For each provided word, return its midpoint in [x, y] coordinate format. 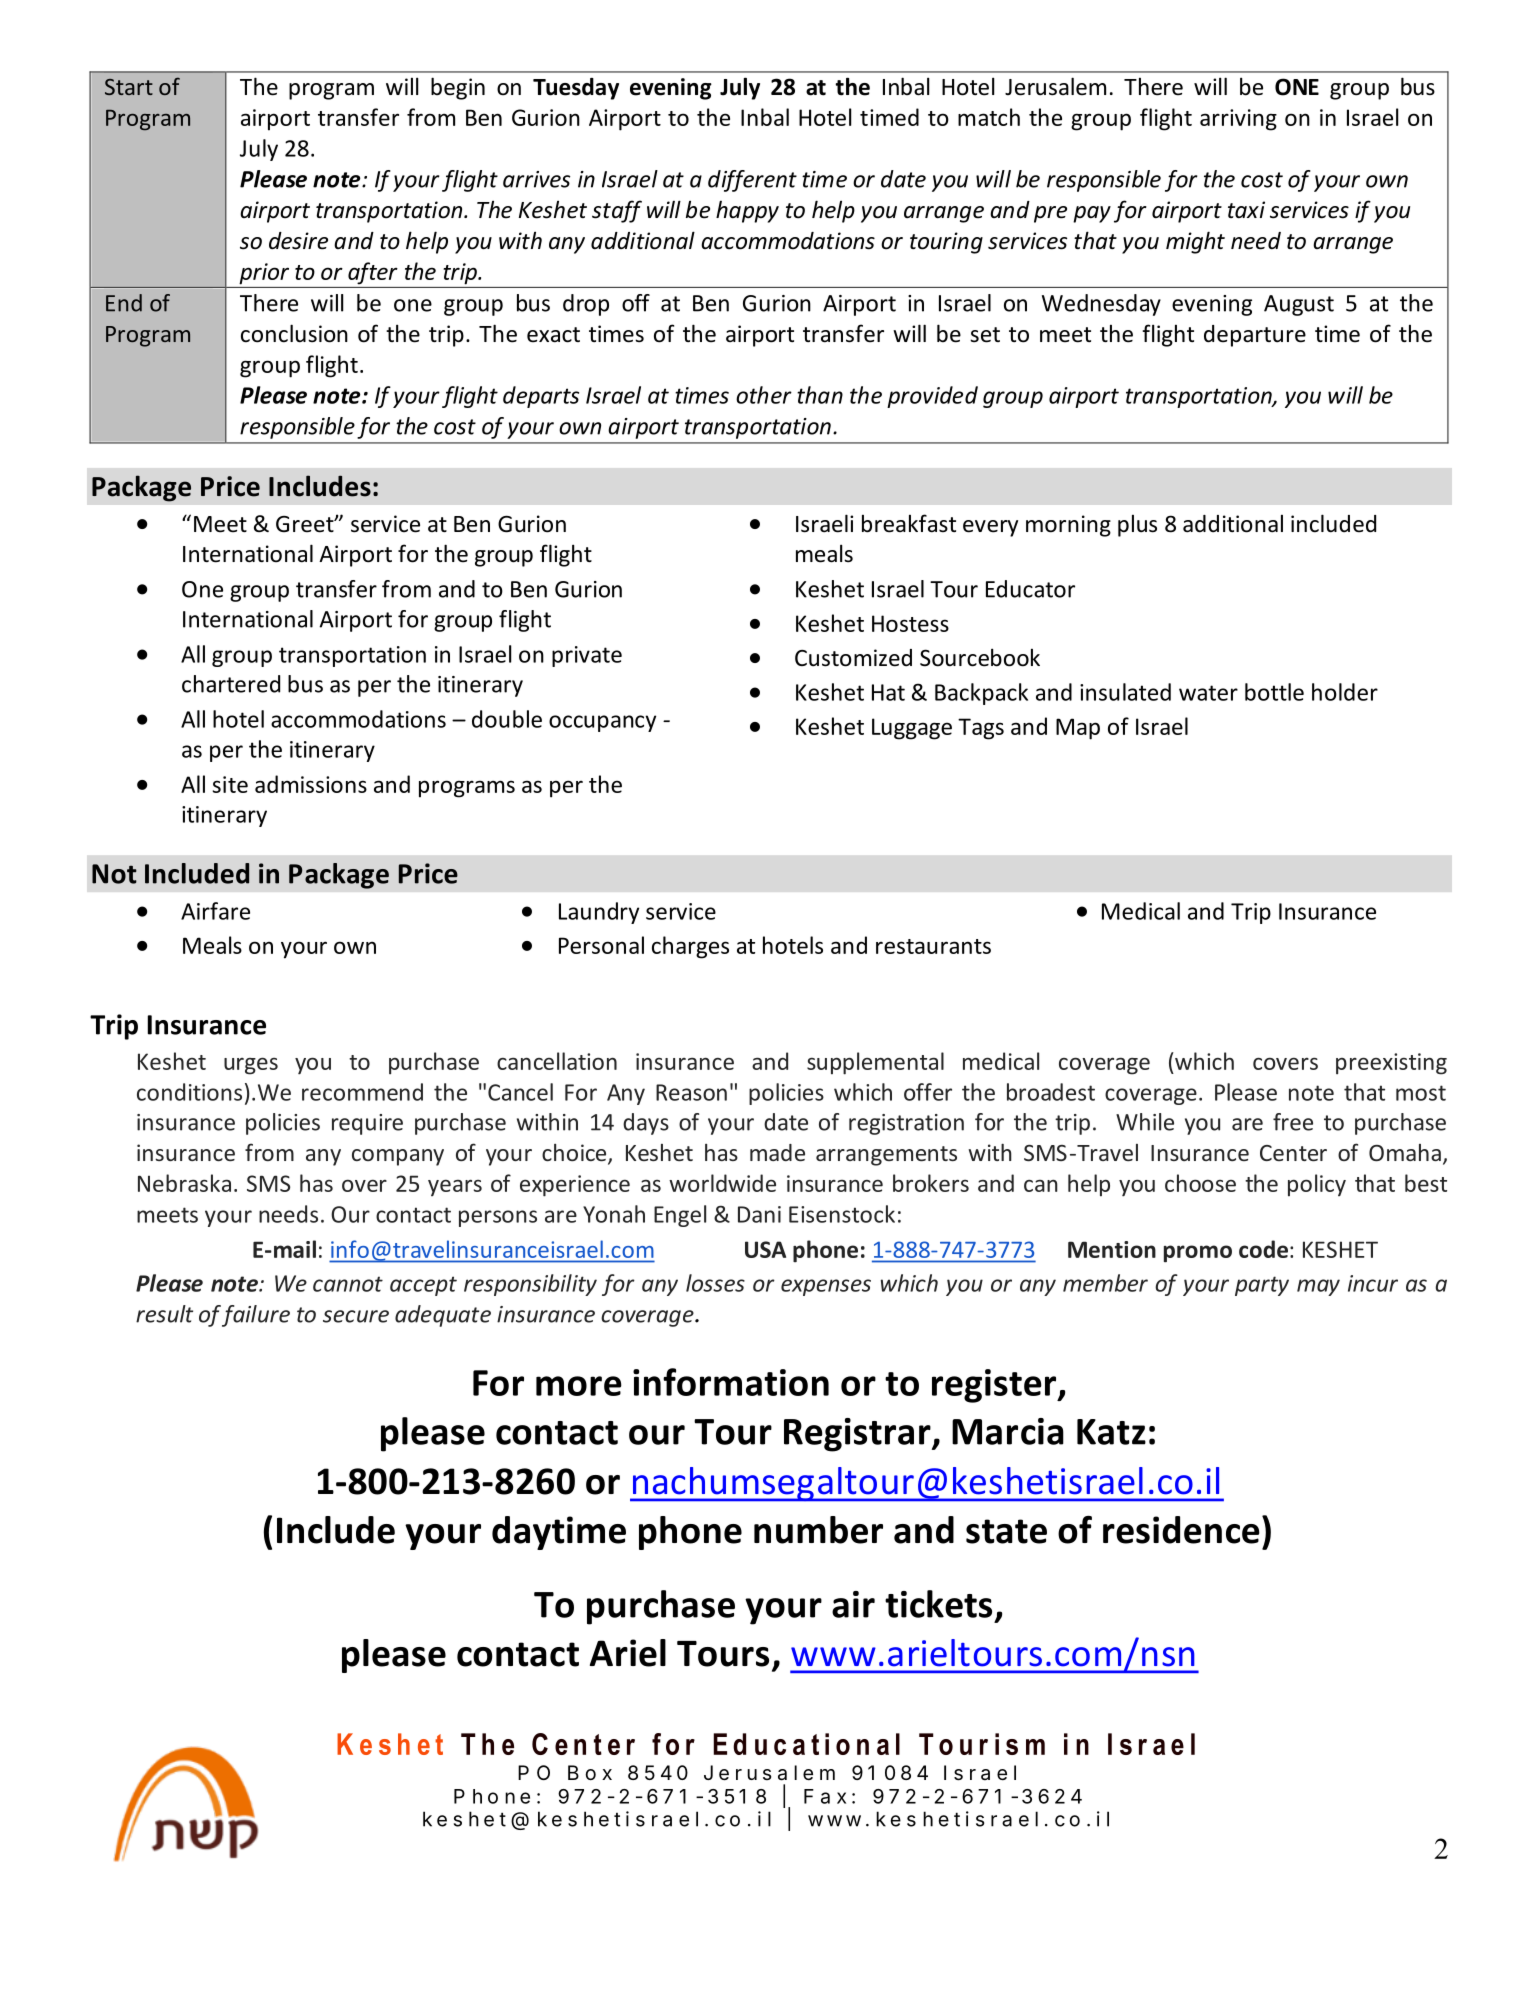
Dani [759, 1214]
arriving [1238, 120]
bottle [1274, 692]
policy [1317, 1185]
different [752, 181]
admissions [311, 784]
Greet [306, 524]
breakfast [909, 523]
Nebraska [184, 1183]
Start [129, 87]
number [818, 1530]
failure [256, 1316]
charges [690, 947]
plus [1137, 526]
